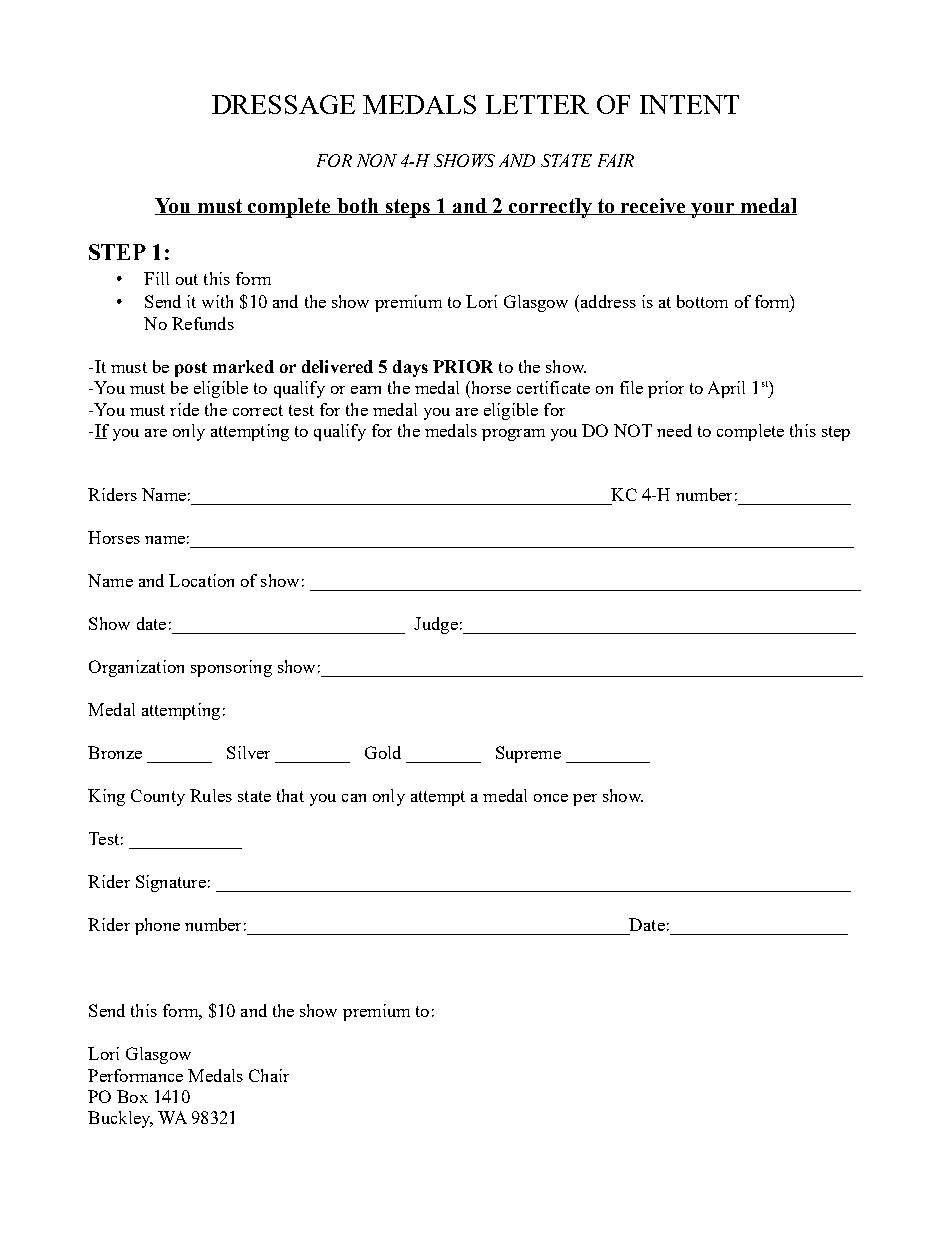 The image size is (952, 1233). What do you see at coordinates (269, 1075) in the screenshot?
I see `Chair` at bounding box center [269, 1075].
